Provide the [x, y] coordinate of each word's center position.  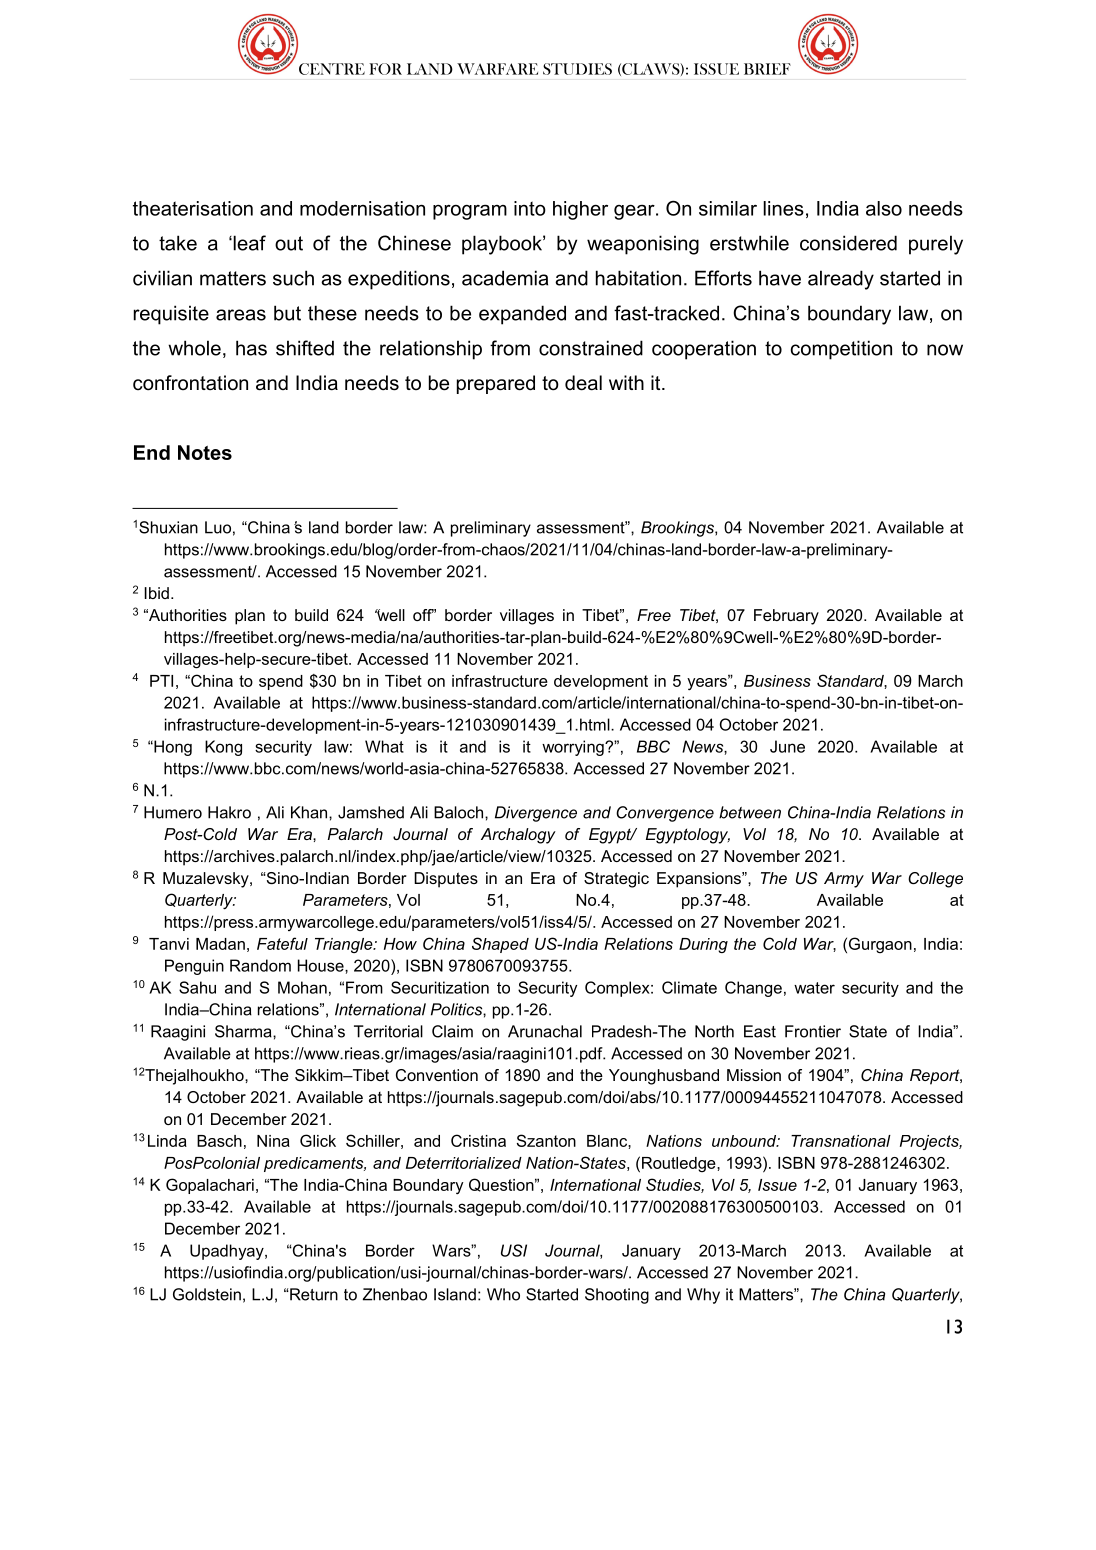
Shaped [500, 945]
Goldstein [207, 1294]
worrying [574, 748]
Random [260, 965]
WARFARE [497, 69]
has [251, 348]
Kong [223, 748]
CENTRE [332, 69]
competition [841, 350]
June [787, 746]
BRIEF [767, 69]
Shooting [617, 1296]
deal [583, 383]
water [814, 988]
